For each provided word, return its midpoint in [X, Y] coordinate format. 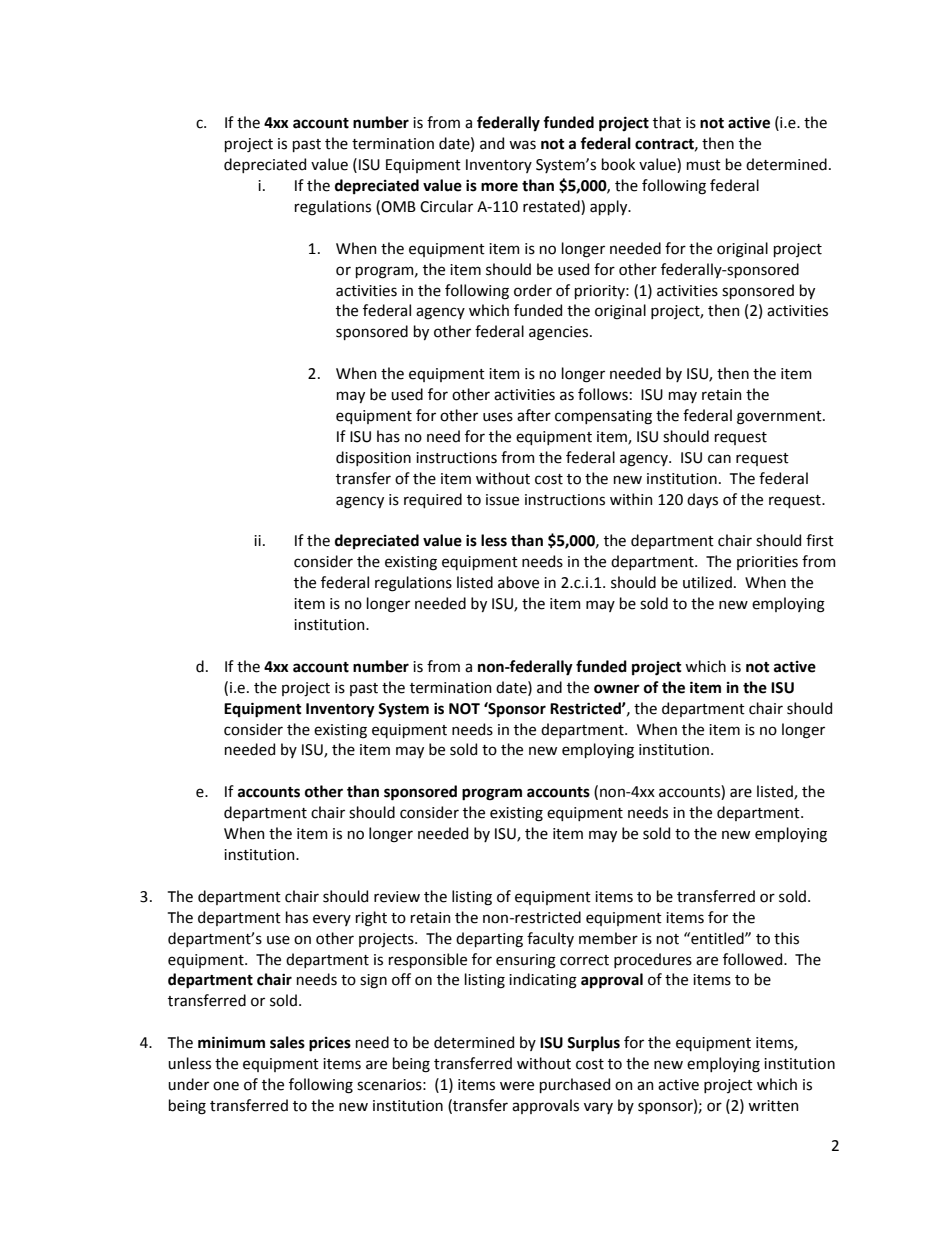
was [522, 145]
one [226, 1086]
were [517, 1086]
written [773, 1106]
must [704, 165]
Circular [446, 206]
